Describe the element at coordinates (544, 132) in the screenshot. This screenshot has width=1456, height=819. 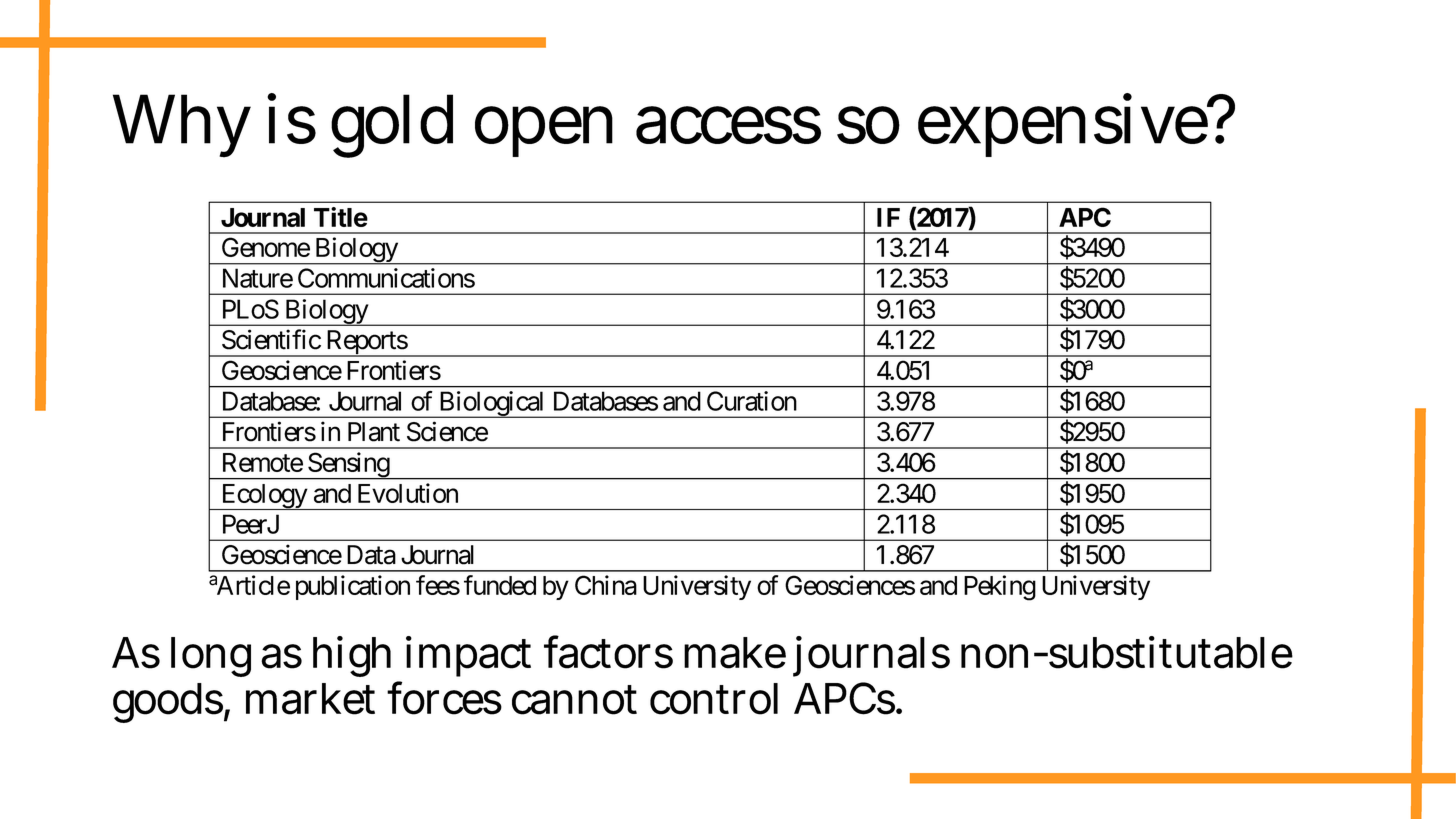
I see `open` at that location.
